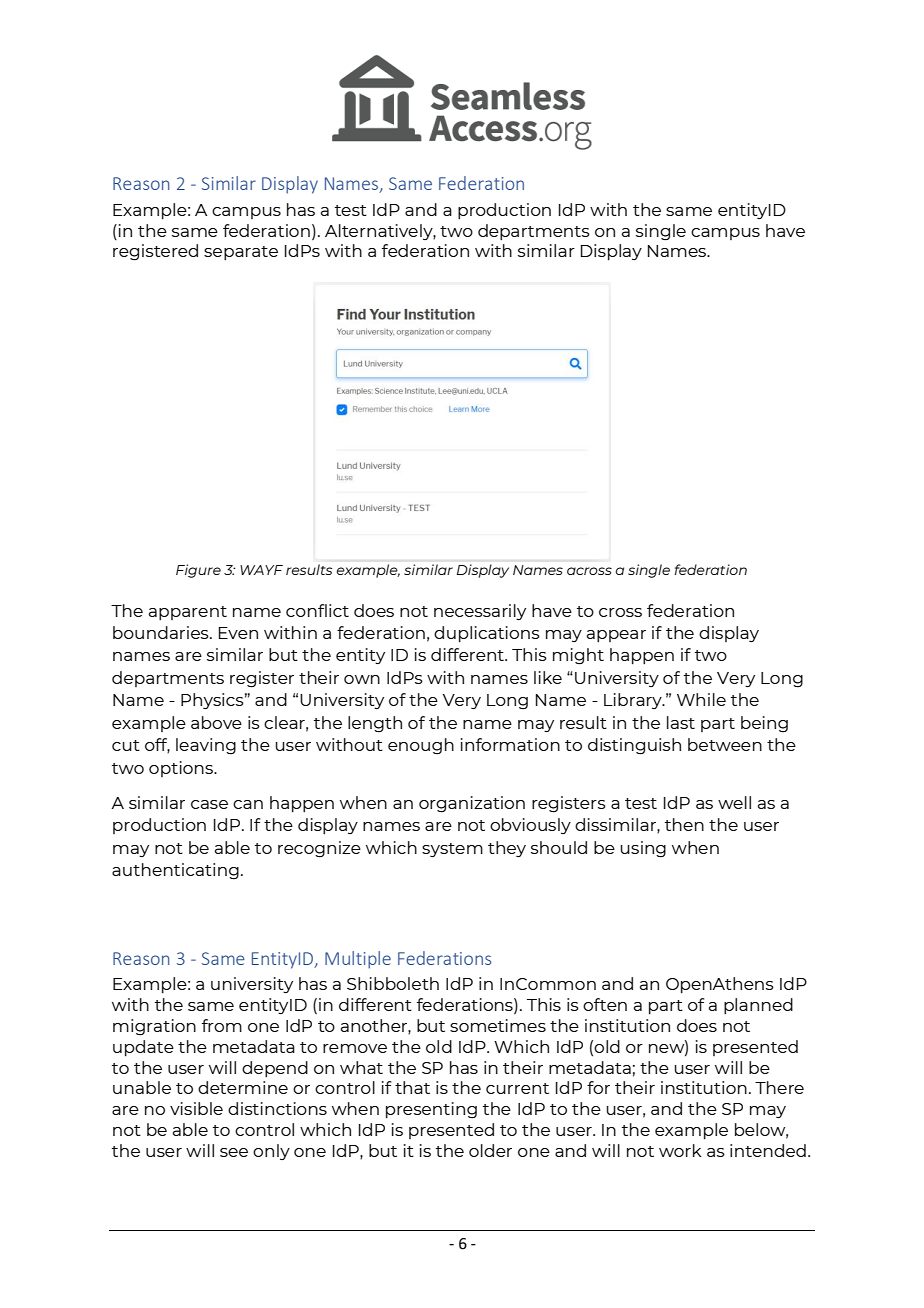 Image resolution: width=924 pixels, height=1308 pixels. What do you see at coordinates (616, 636) in the screenshot?
I see `appear` at bounding box center [616, 636].
